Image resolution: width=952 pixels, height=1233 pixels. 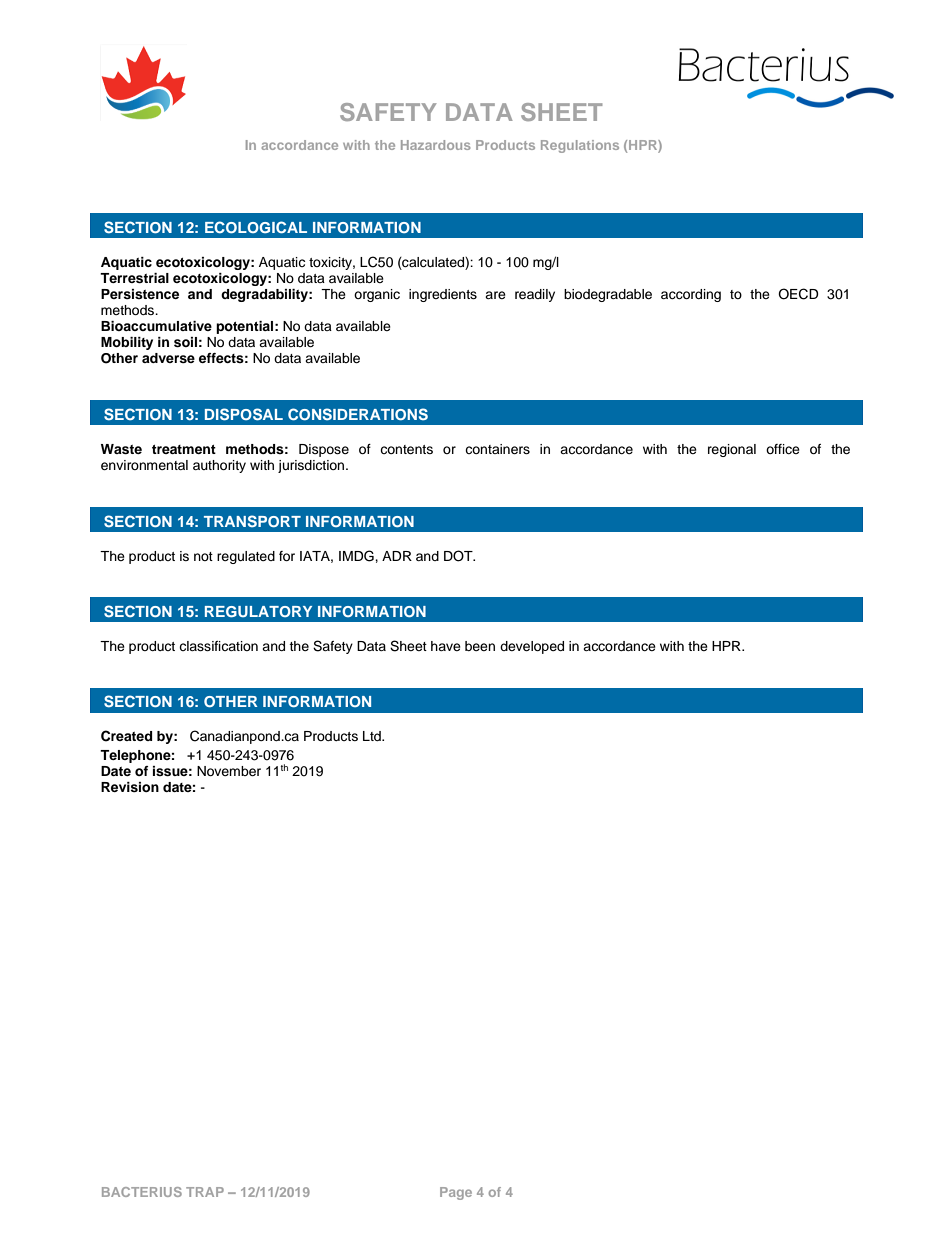 I want to click on ECOLOGICAL, so click(x=256, y=227).
